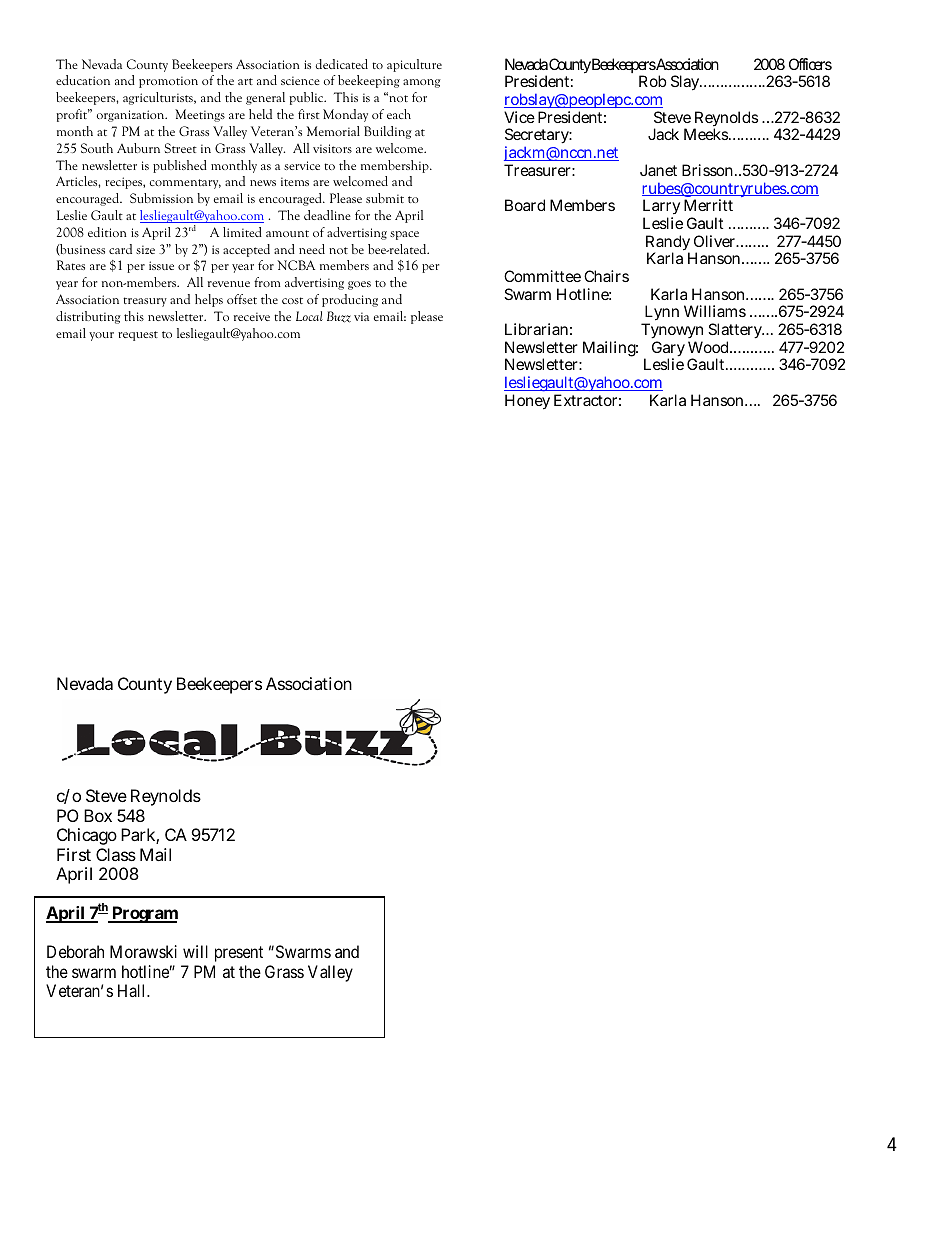  I want to click on request, so click(138, 336).
